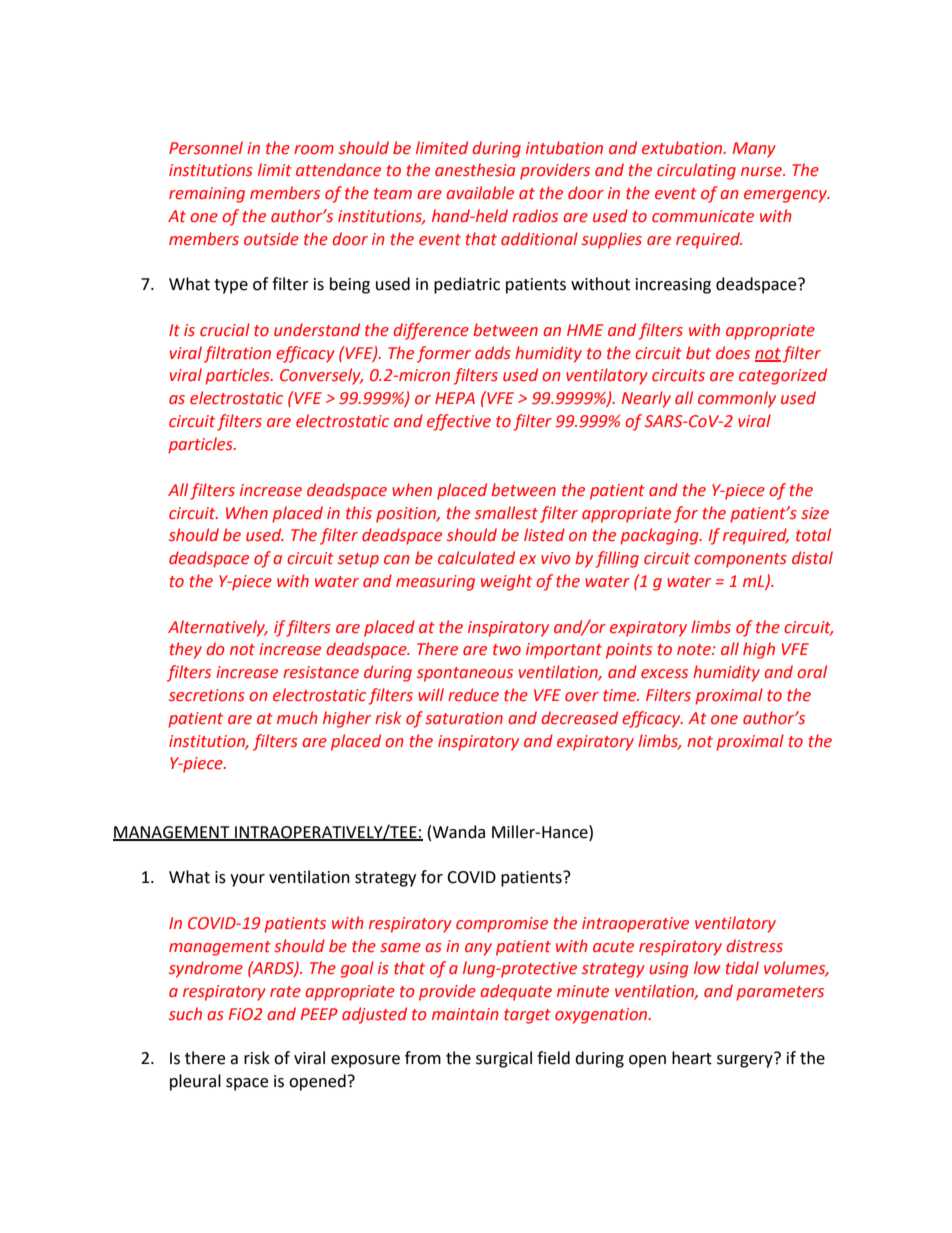  I want to click on anesthesia, so click(475, 170).
